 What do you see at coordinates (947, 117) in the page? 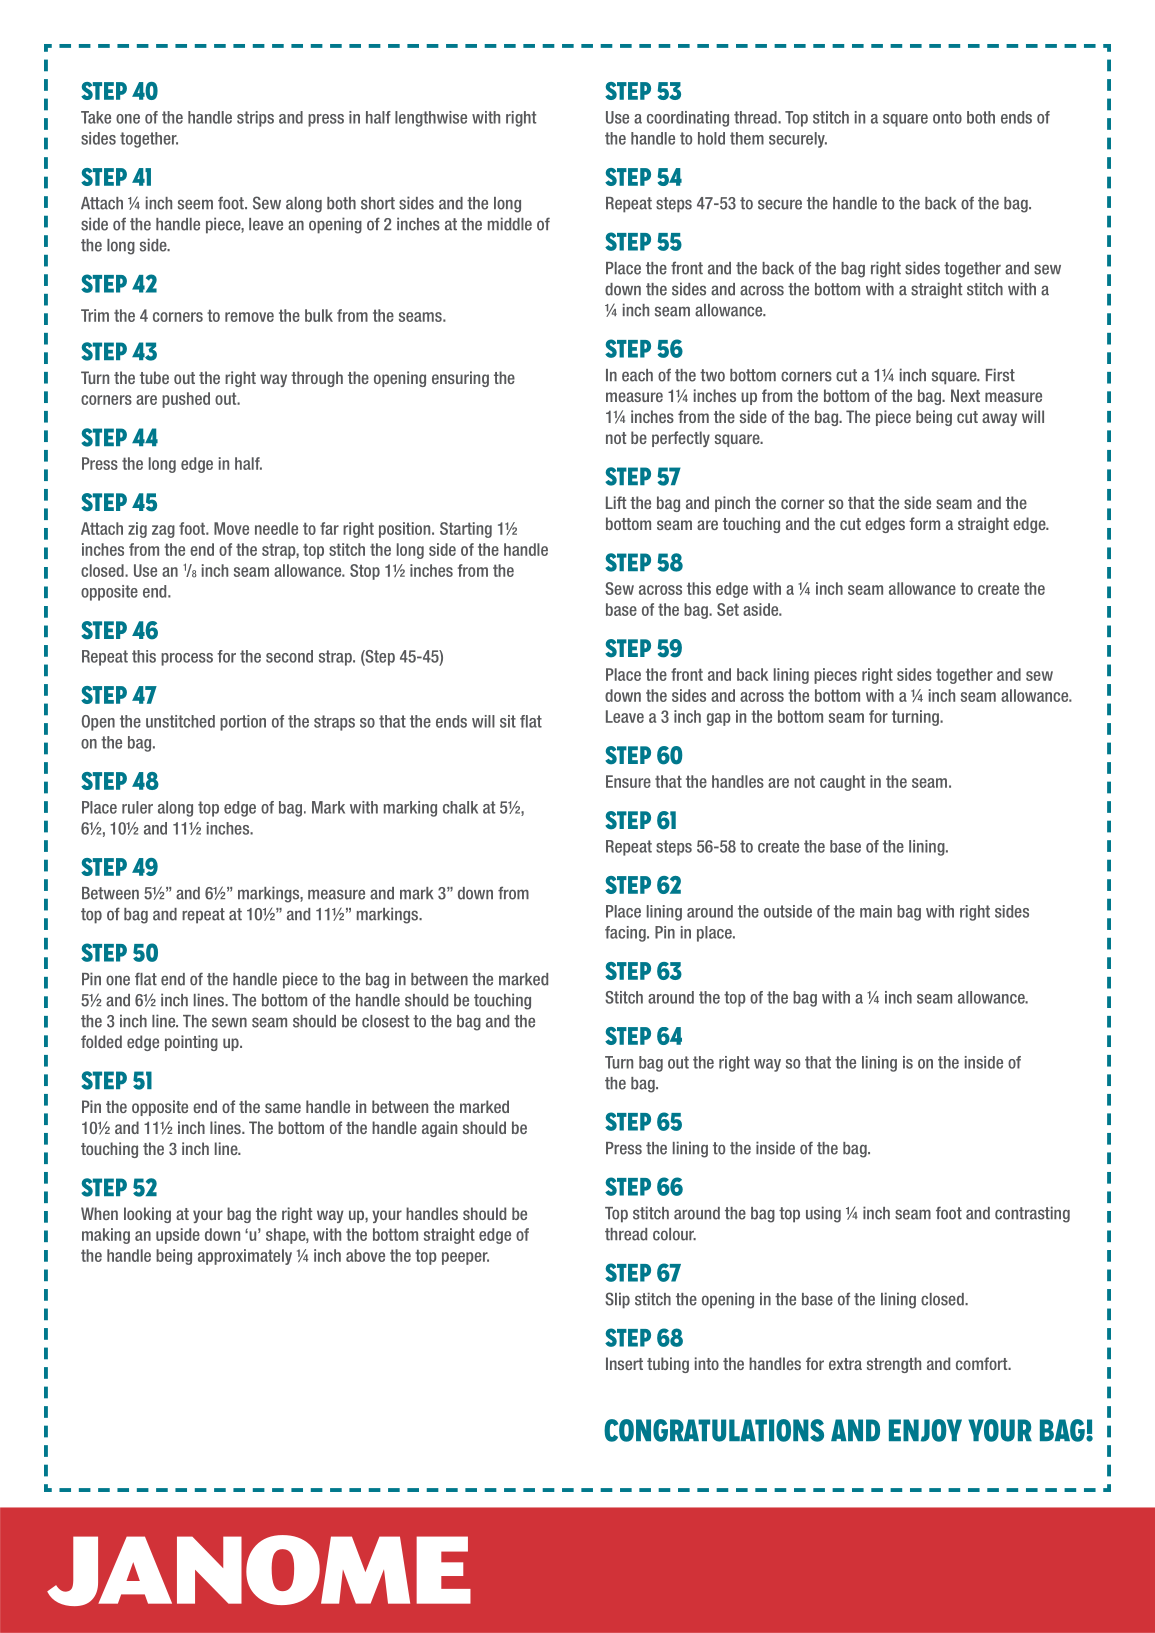
I see `onto` at bounding box center [947, 117].
